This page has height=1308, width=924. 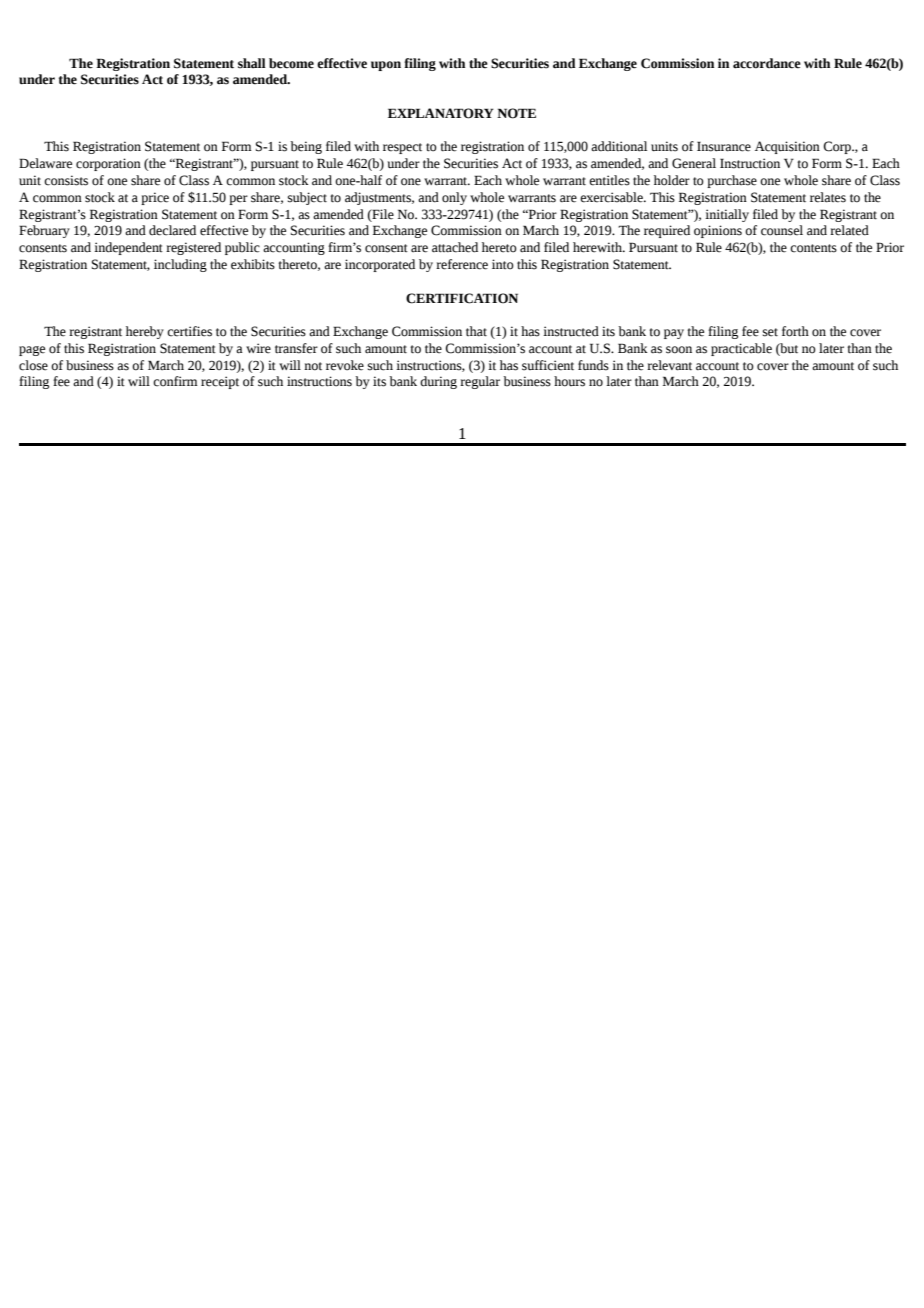 I want to click on purchase, so click(x=732, y=181).
